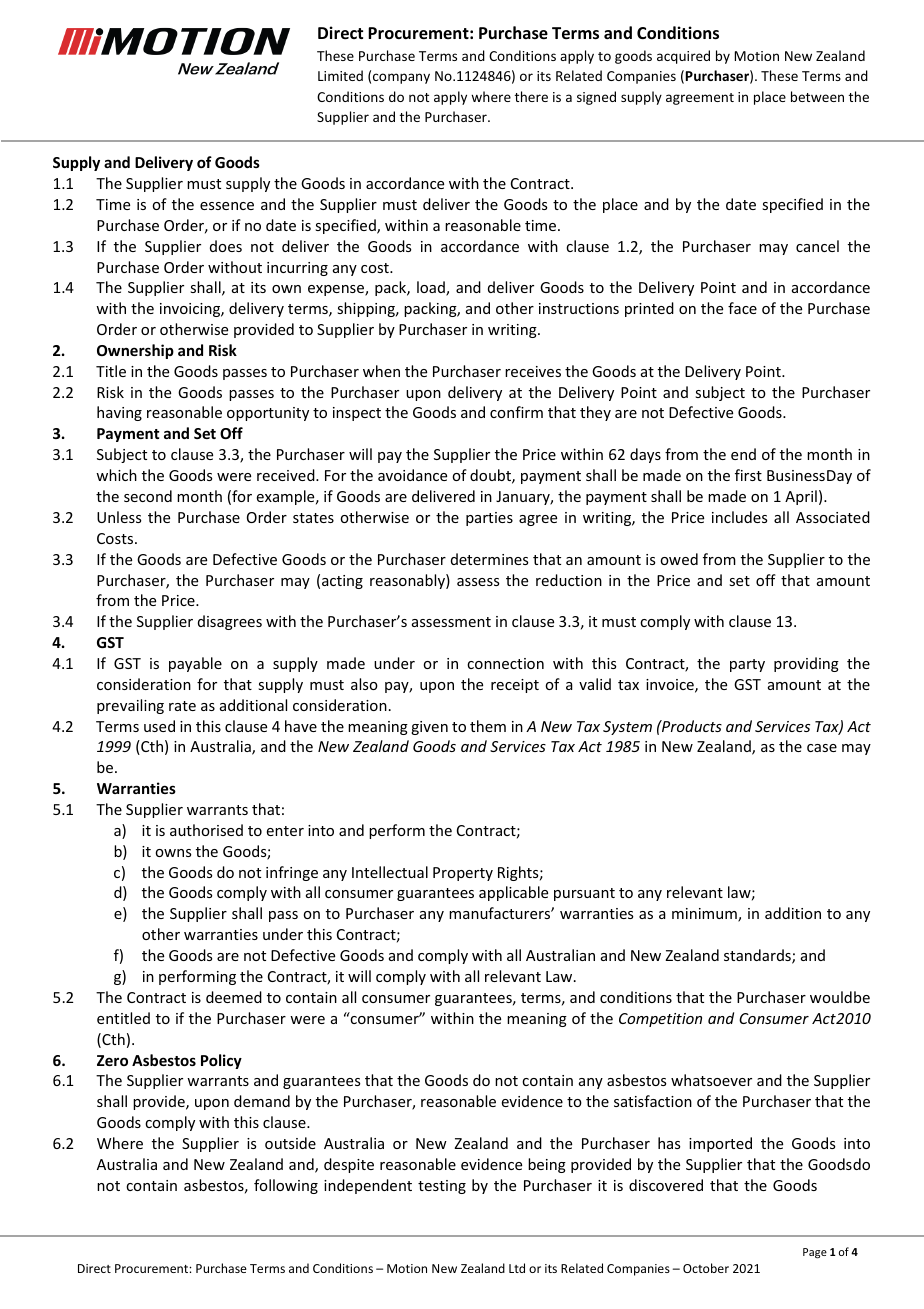 This page has width=924, height=1309. Describe the element at coordinates (489, 519) in the page. I see `parties` at that location.
